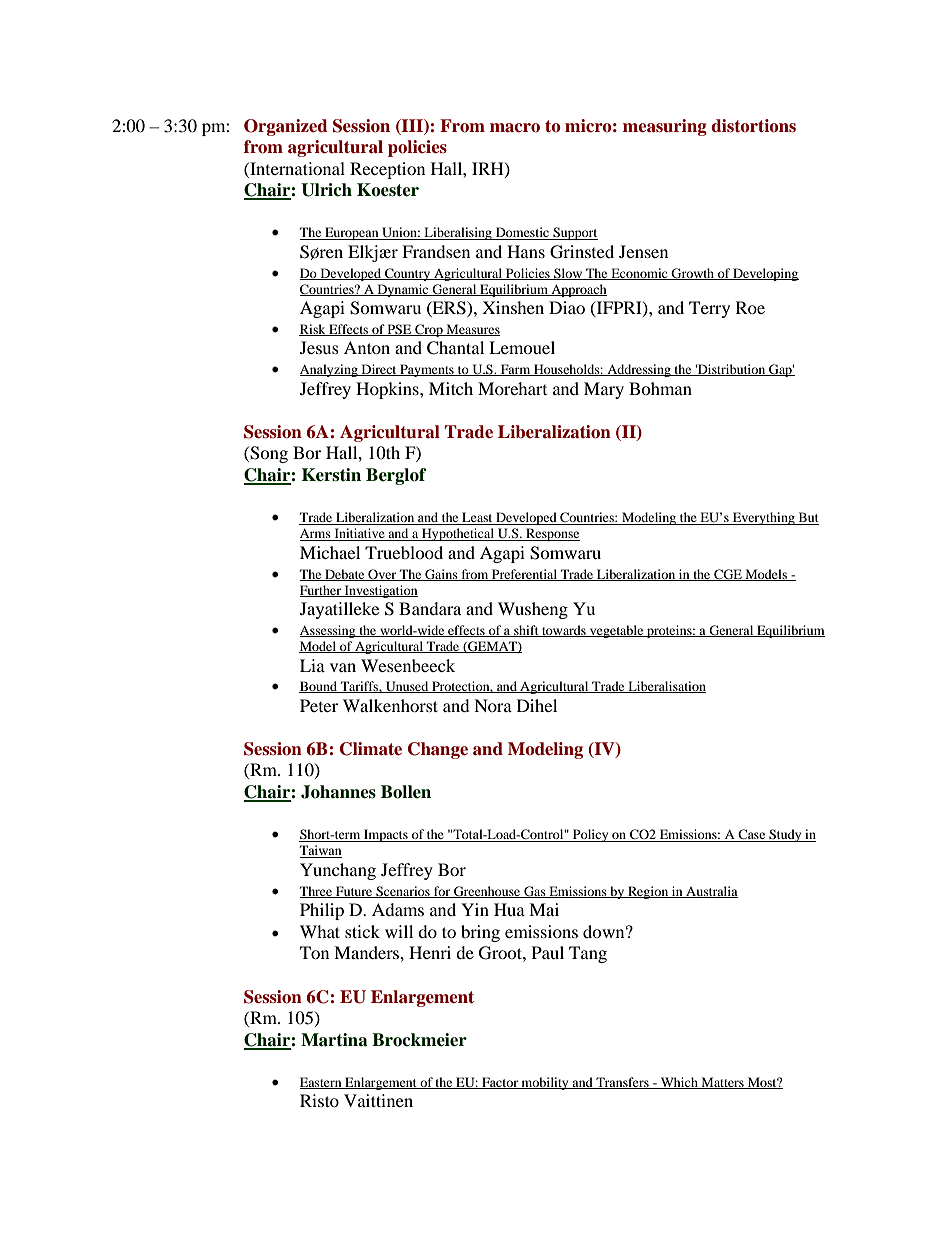 The image size is (952, 1233). I want to click on Bound, so click(319, 687).
